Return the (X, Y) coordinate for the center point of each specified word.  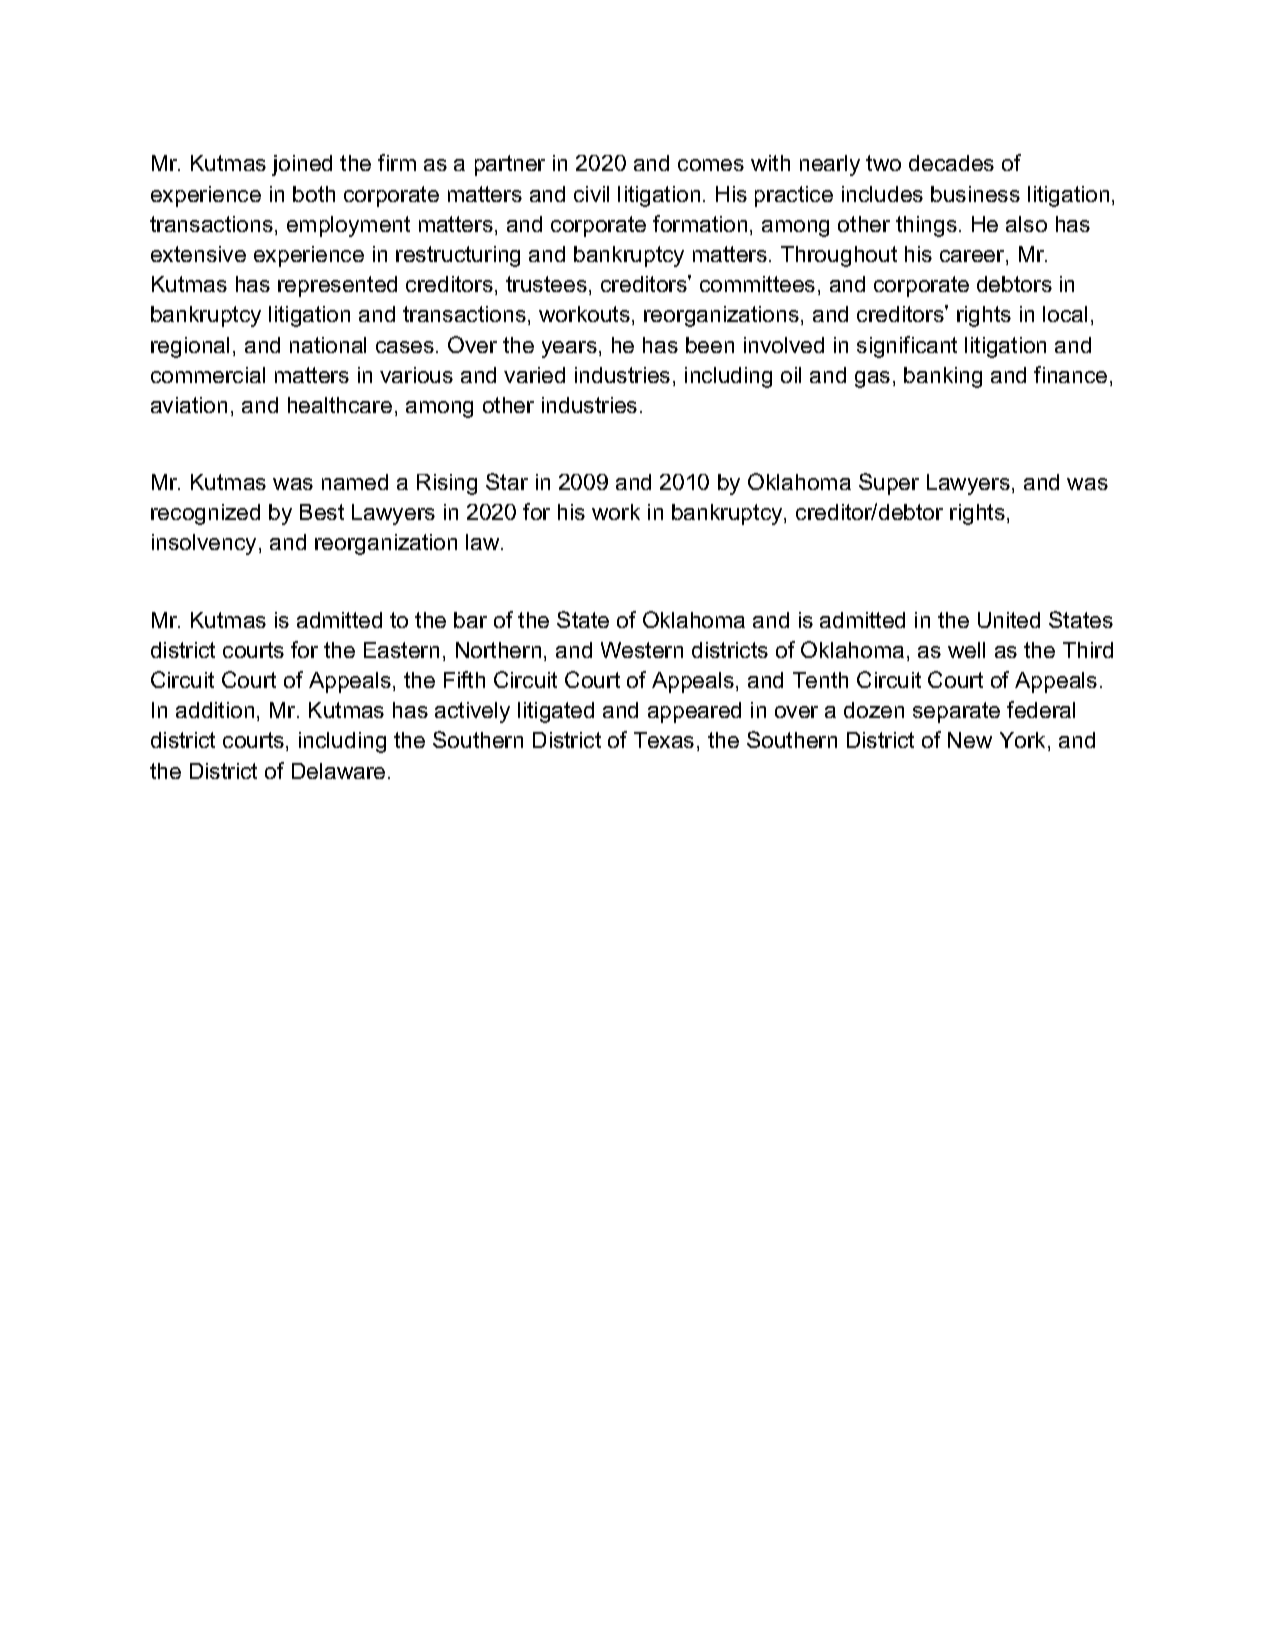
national (328, 345)
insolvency (204, 544)
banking (943, 377)
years (569, 349)
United (1009, 620)
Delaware (338, 771)
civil (591, 194)
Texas (664, 740)
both (314, 194)
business (975, 194)
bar (470, 620)
